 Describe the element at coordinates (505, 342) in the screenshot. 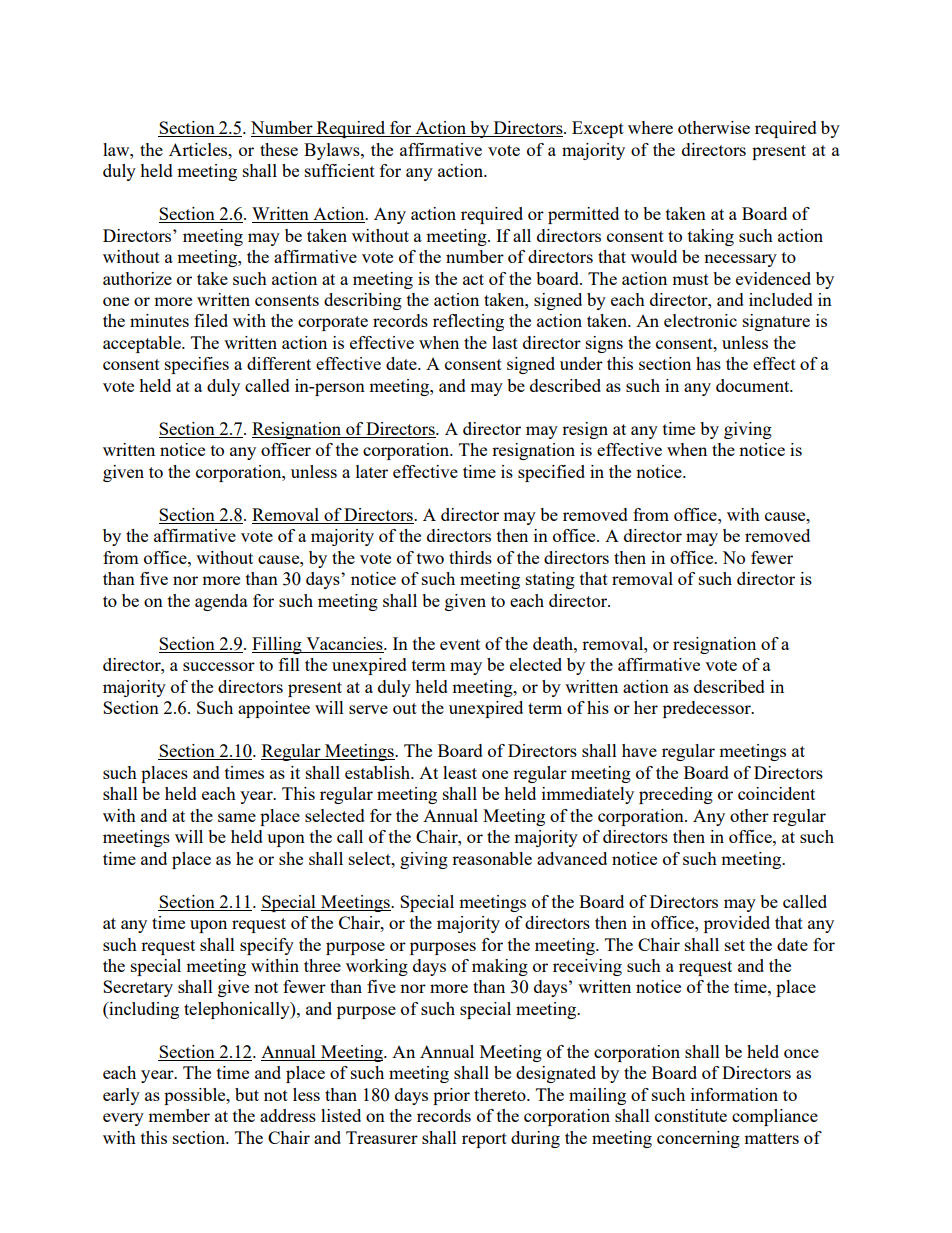

I see `last` at that location.
